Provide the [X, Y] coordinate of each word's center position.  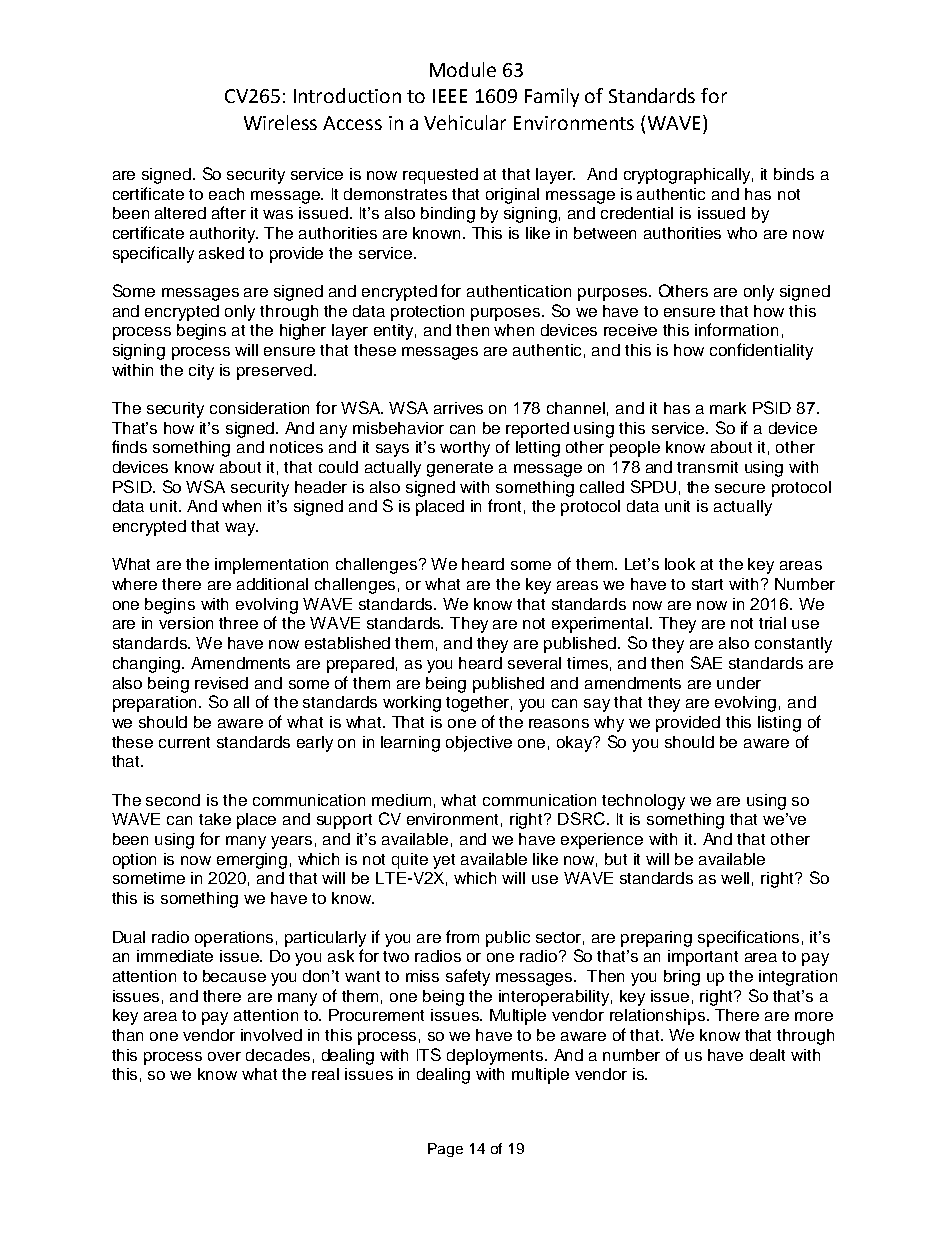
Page [445, 1150]
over [224, 1056]
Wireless [280, 122]
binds [794, 174]
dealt [767, 1055]
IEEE [450, 96]
